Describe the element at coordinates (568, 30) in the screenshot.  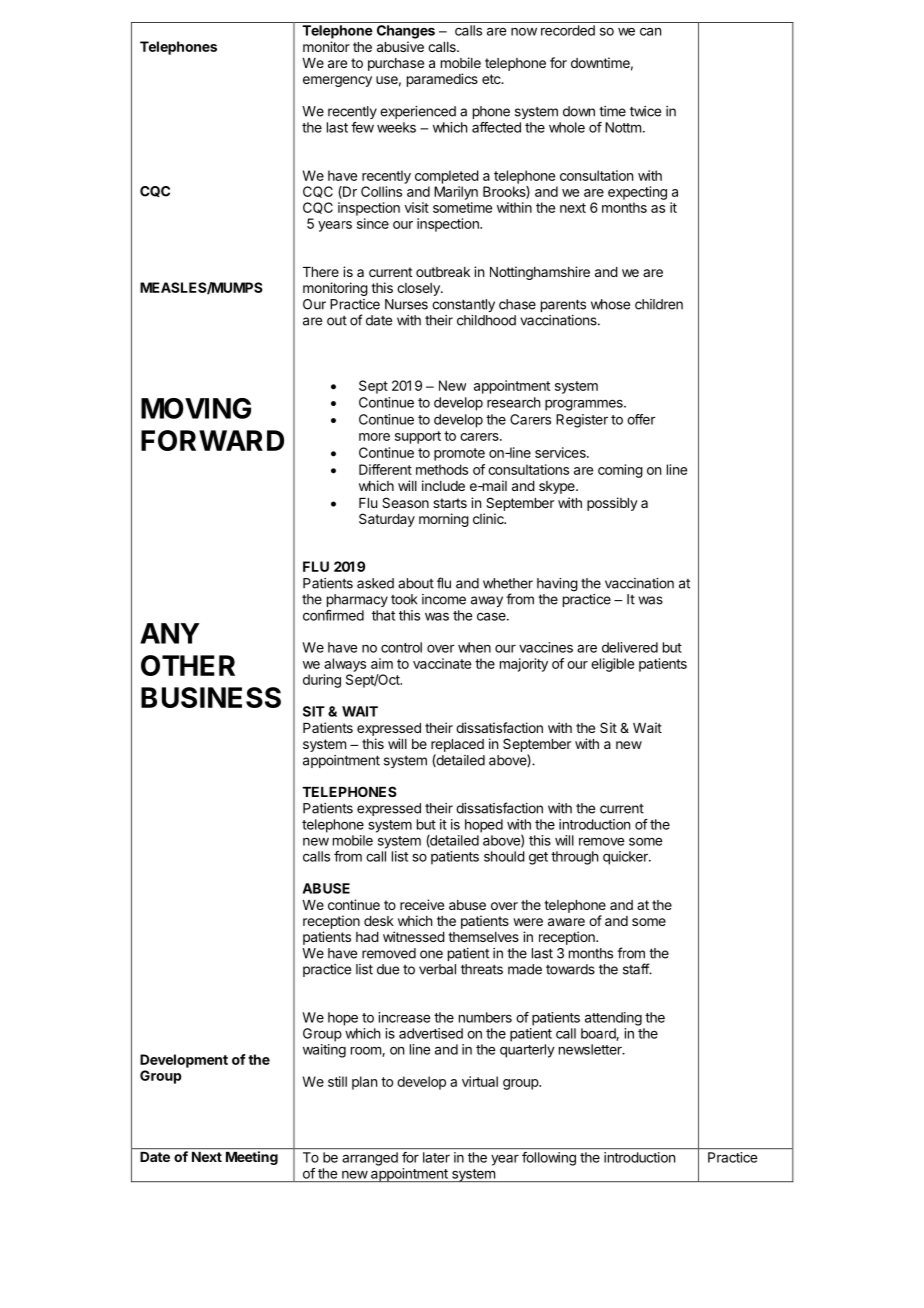
I see `recorded` at that location.
